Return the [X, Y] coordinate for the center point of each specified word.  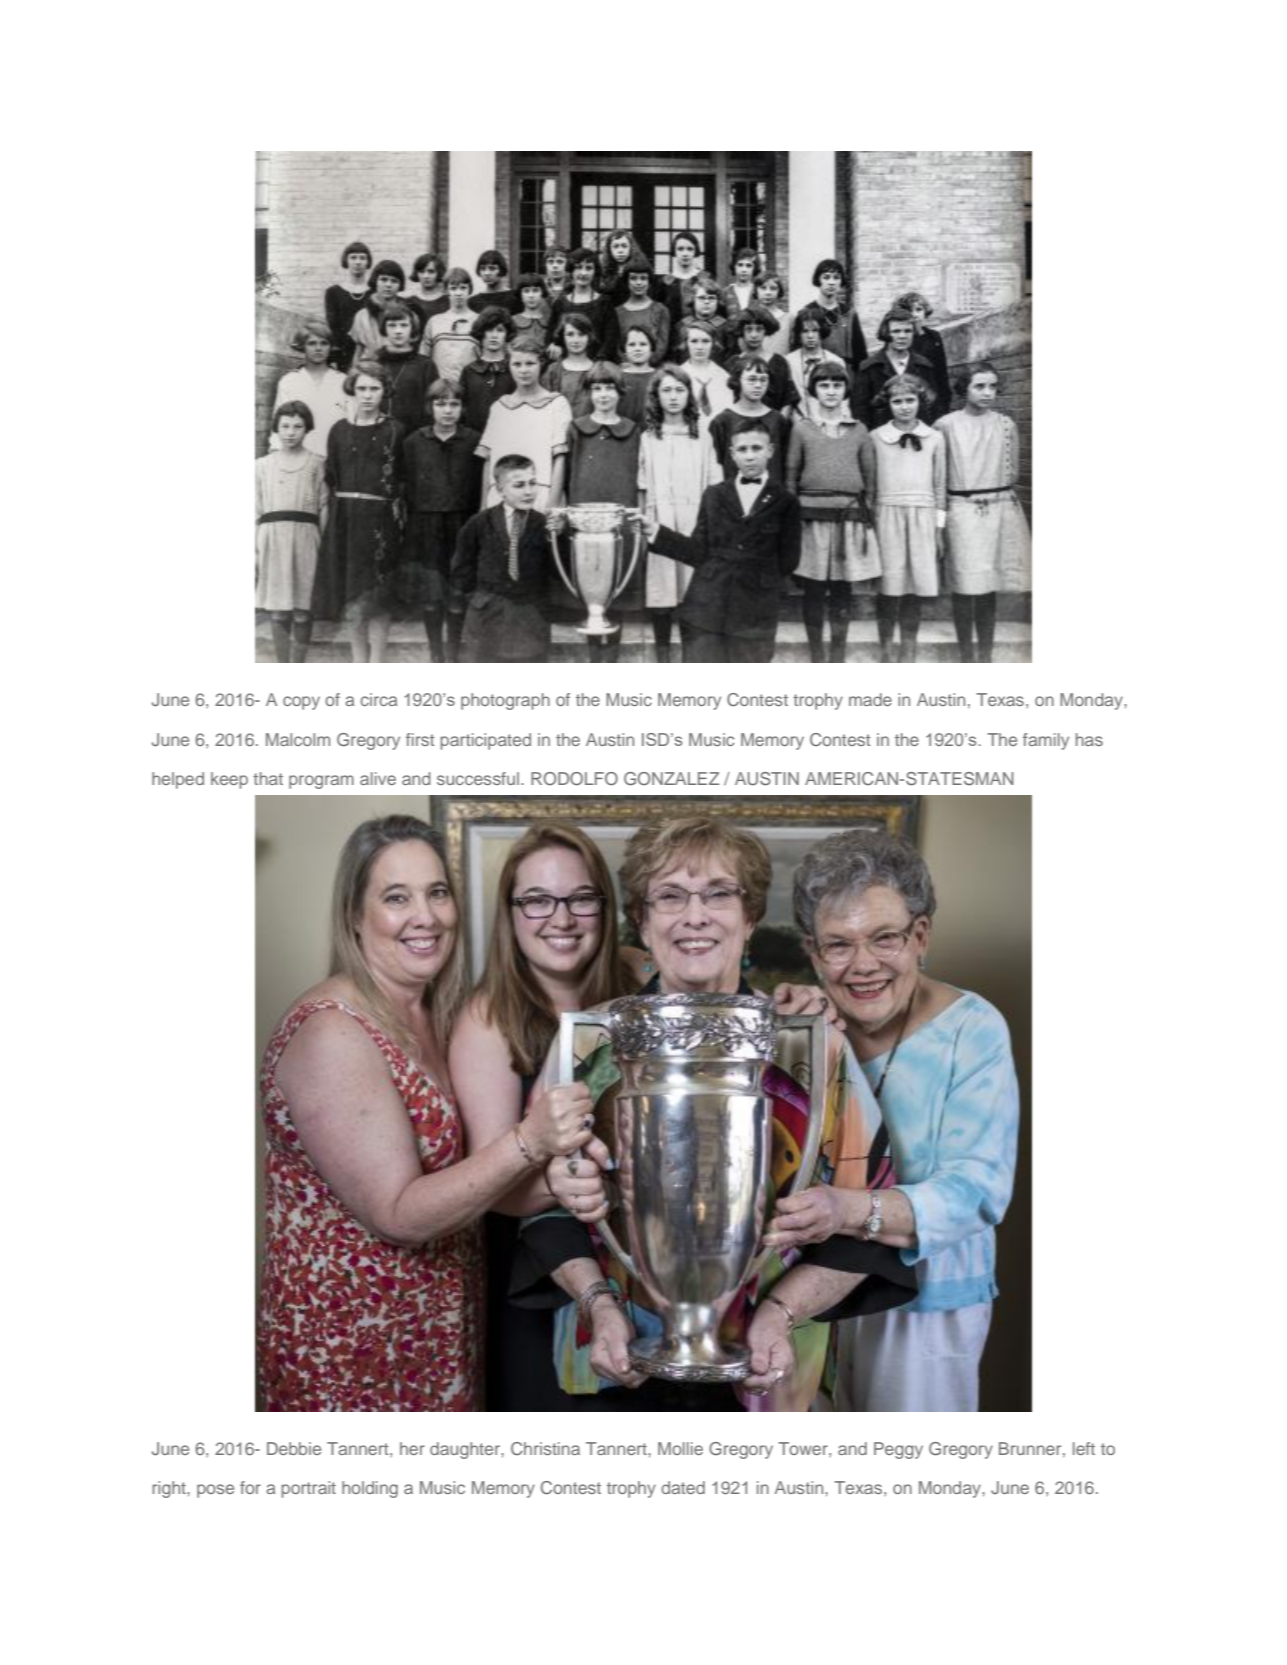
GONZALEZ [671, 779]
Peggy [898, 1450]
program [321, 782]
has [1089, 739]
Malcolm [298, 739]
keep [229, 780]
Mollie [680, 1448]
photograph [505, 701]
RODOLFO [574, 779]
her [412, 1448]
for [250, 1487]
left [1084, 1448]
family [1046, 741]
